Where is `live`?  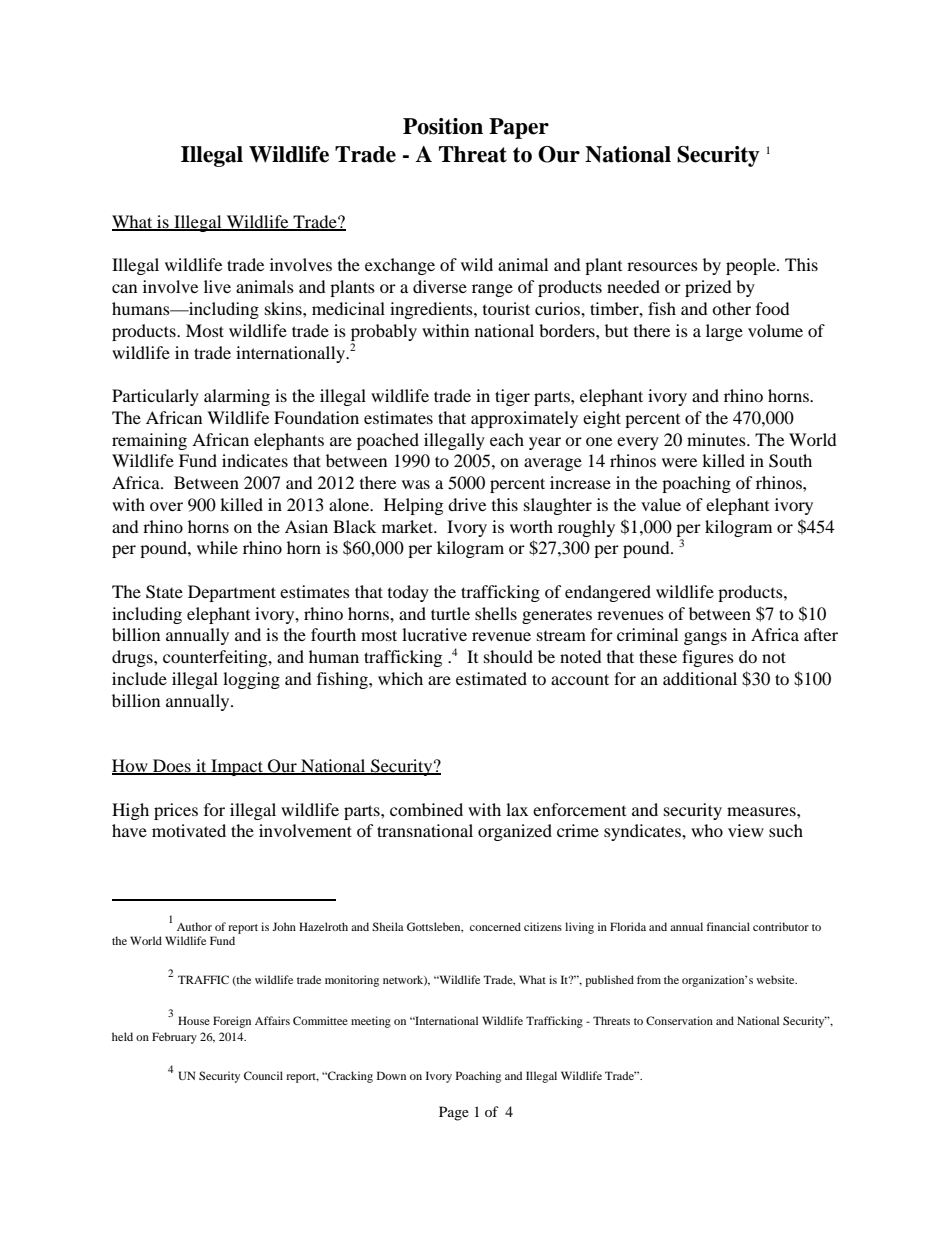 live is located at coordinates (217, 286).
